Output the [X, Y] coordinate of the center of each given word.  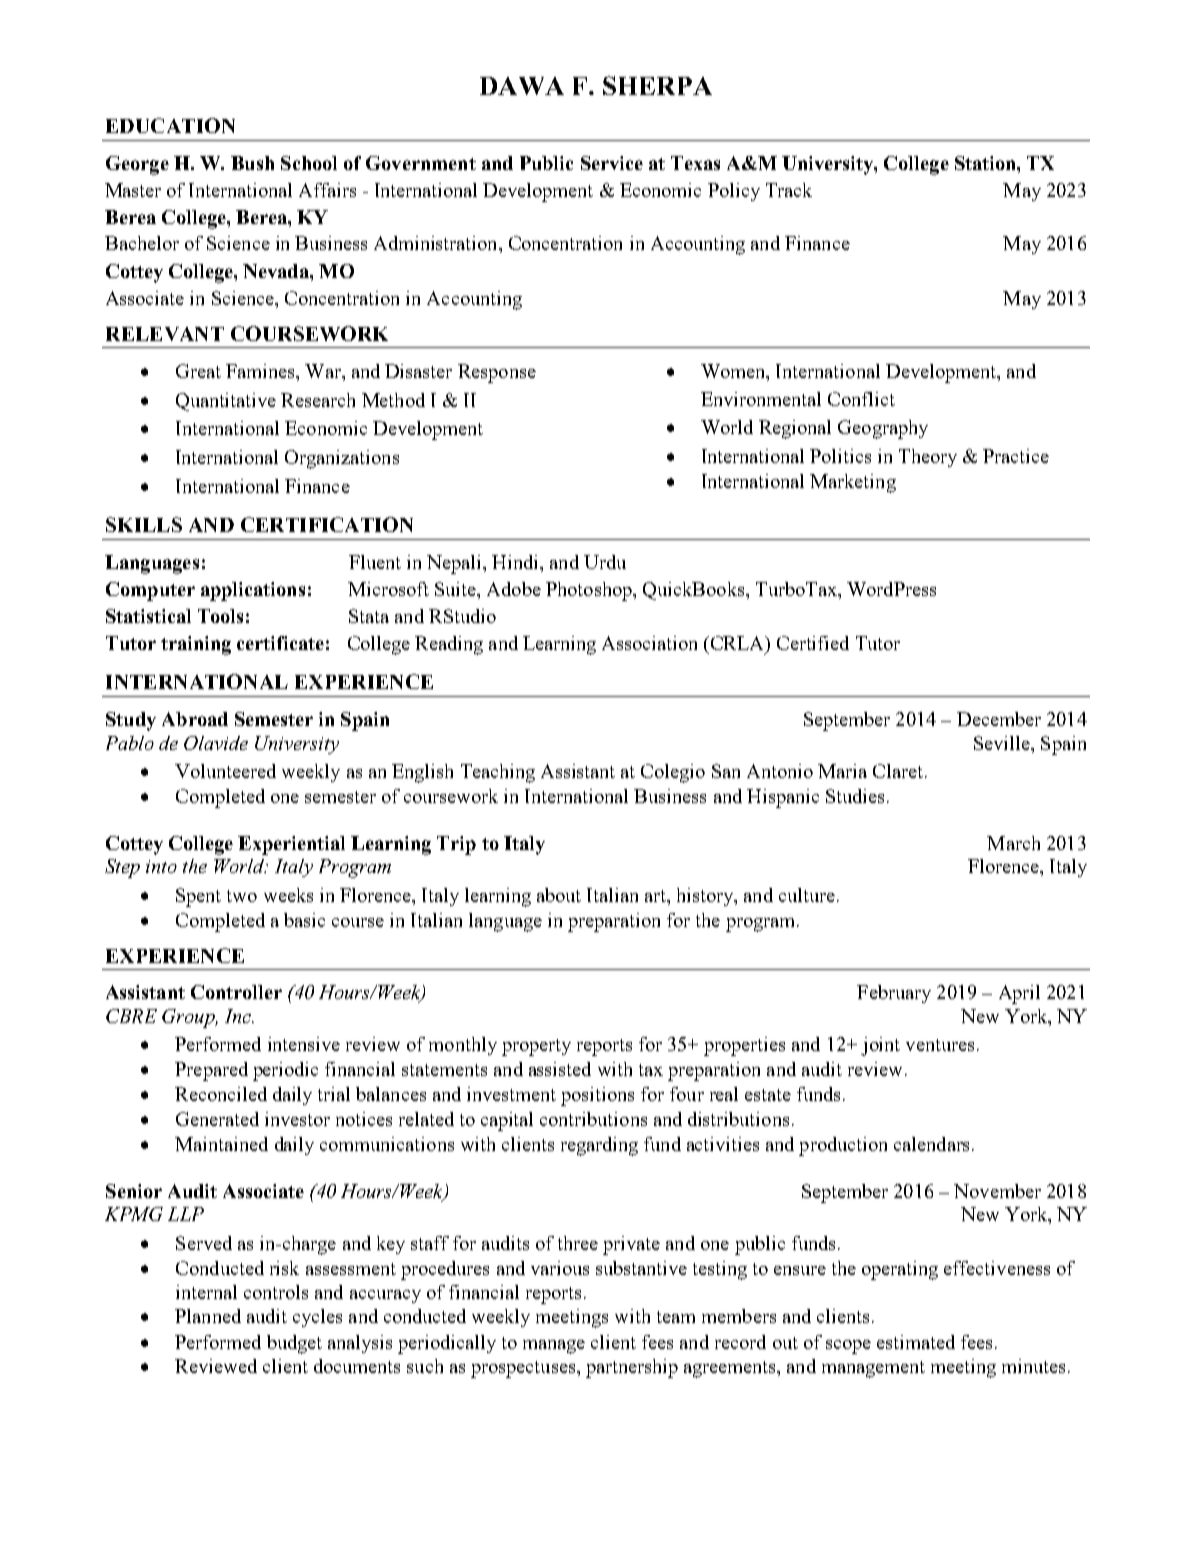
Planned [208, 1316]
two [242, 896]
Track [789, 190]
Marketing [853, 483]
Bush [252, 163]
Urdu [605, 562]
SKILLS [144, 524]
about [559, 895]
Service [612, 163]
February [894, 994]
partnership [632, 1368]
